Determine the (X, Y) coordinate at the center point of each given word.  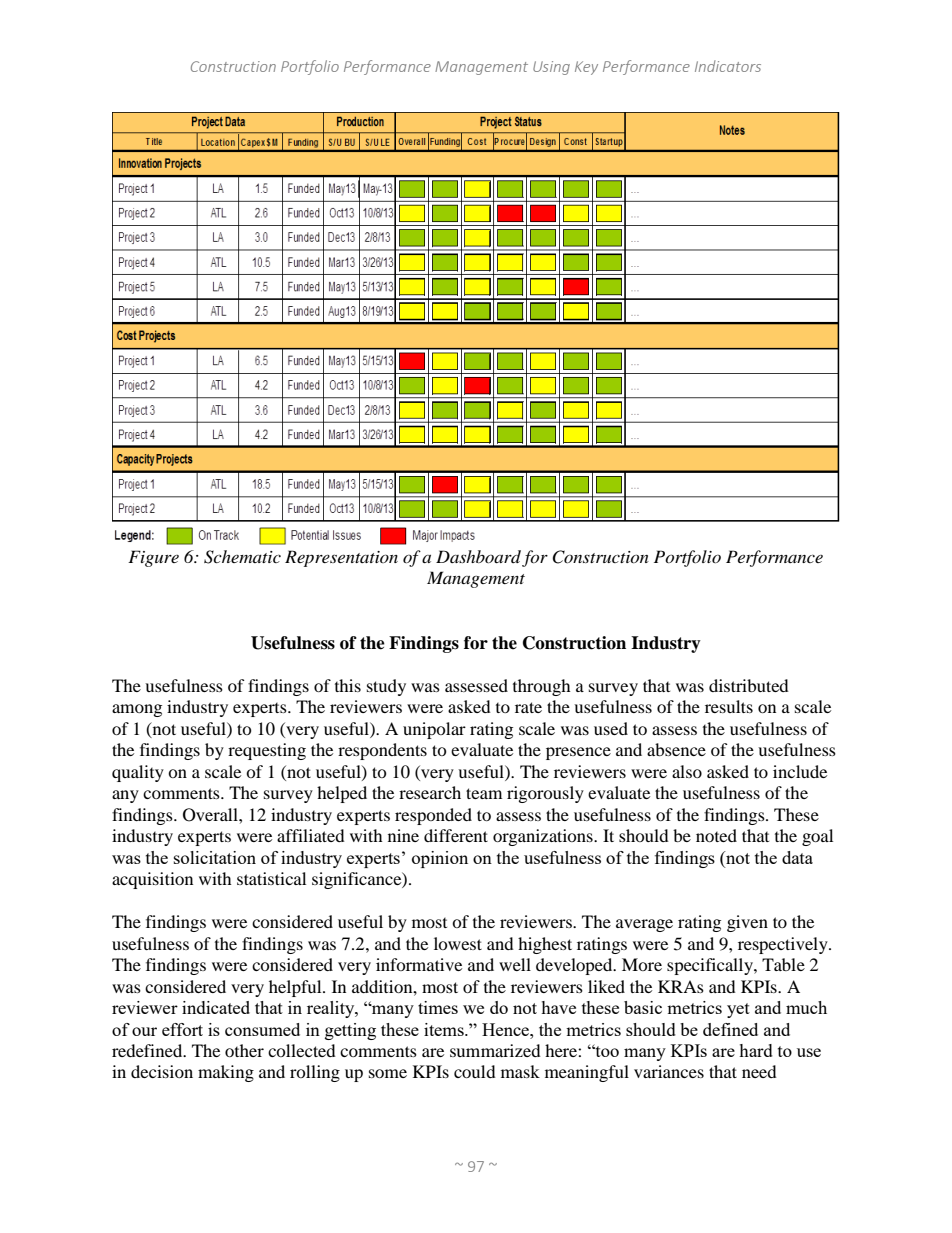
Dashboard (478, 556)
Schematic (242, 557)
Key (586, 68)
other (244, 1050)
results (729, 706)
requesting (267, 751)
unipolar (434, 730)
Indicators (728, 66)
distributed (749, 685)
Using (551, 68)
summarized (495, 1050)
